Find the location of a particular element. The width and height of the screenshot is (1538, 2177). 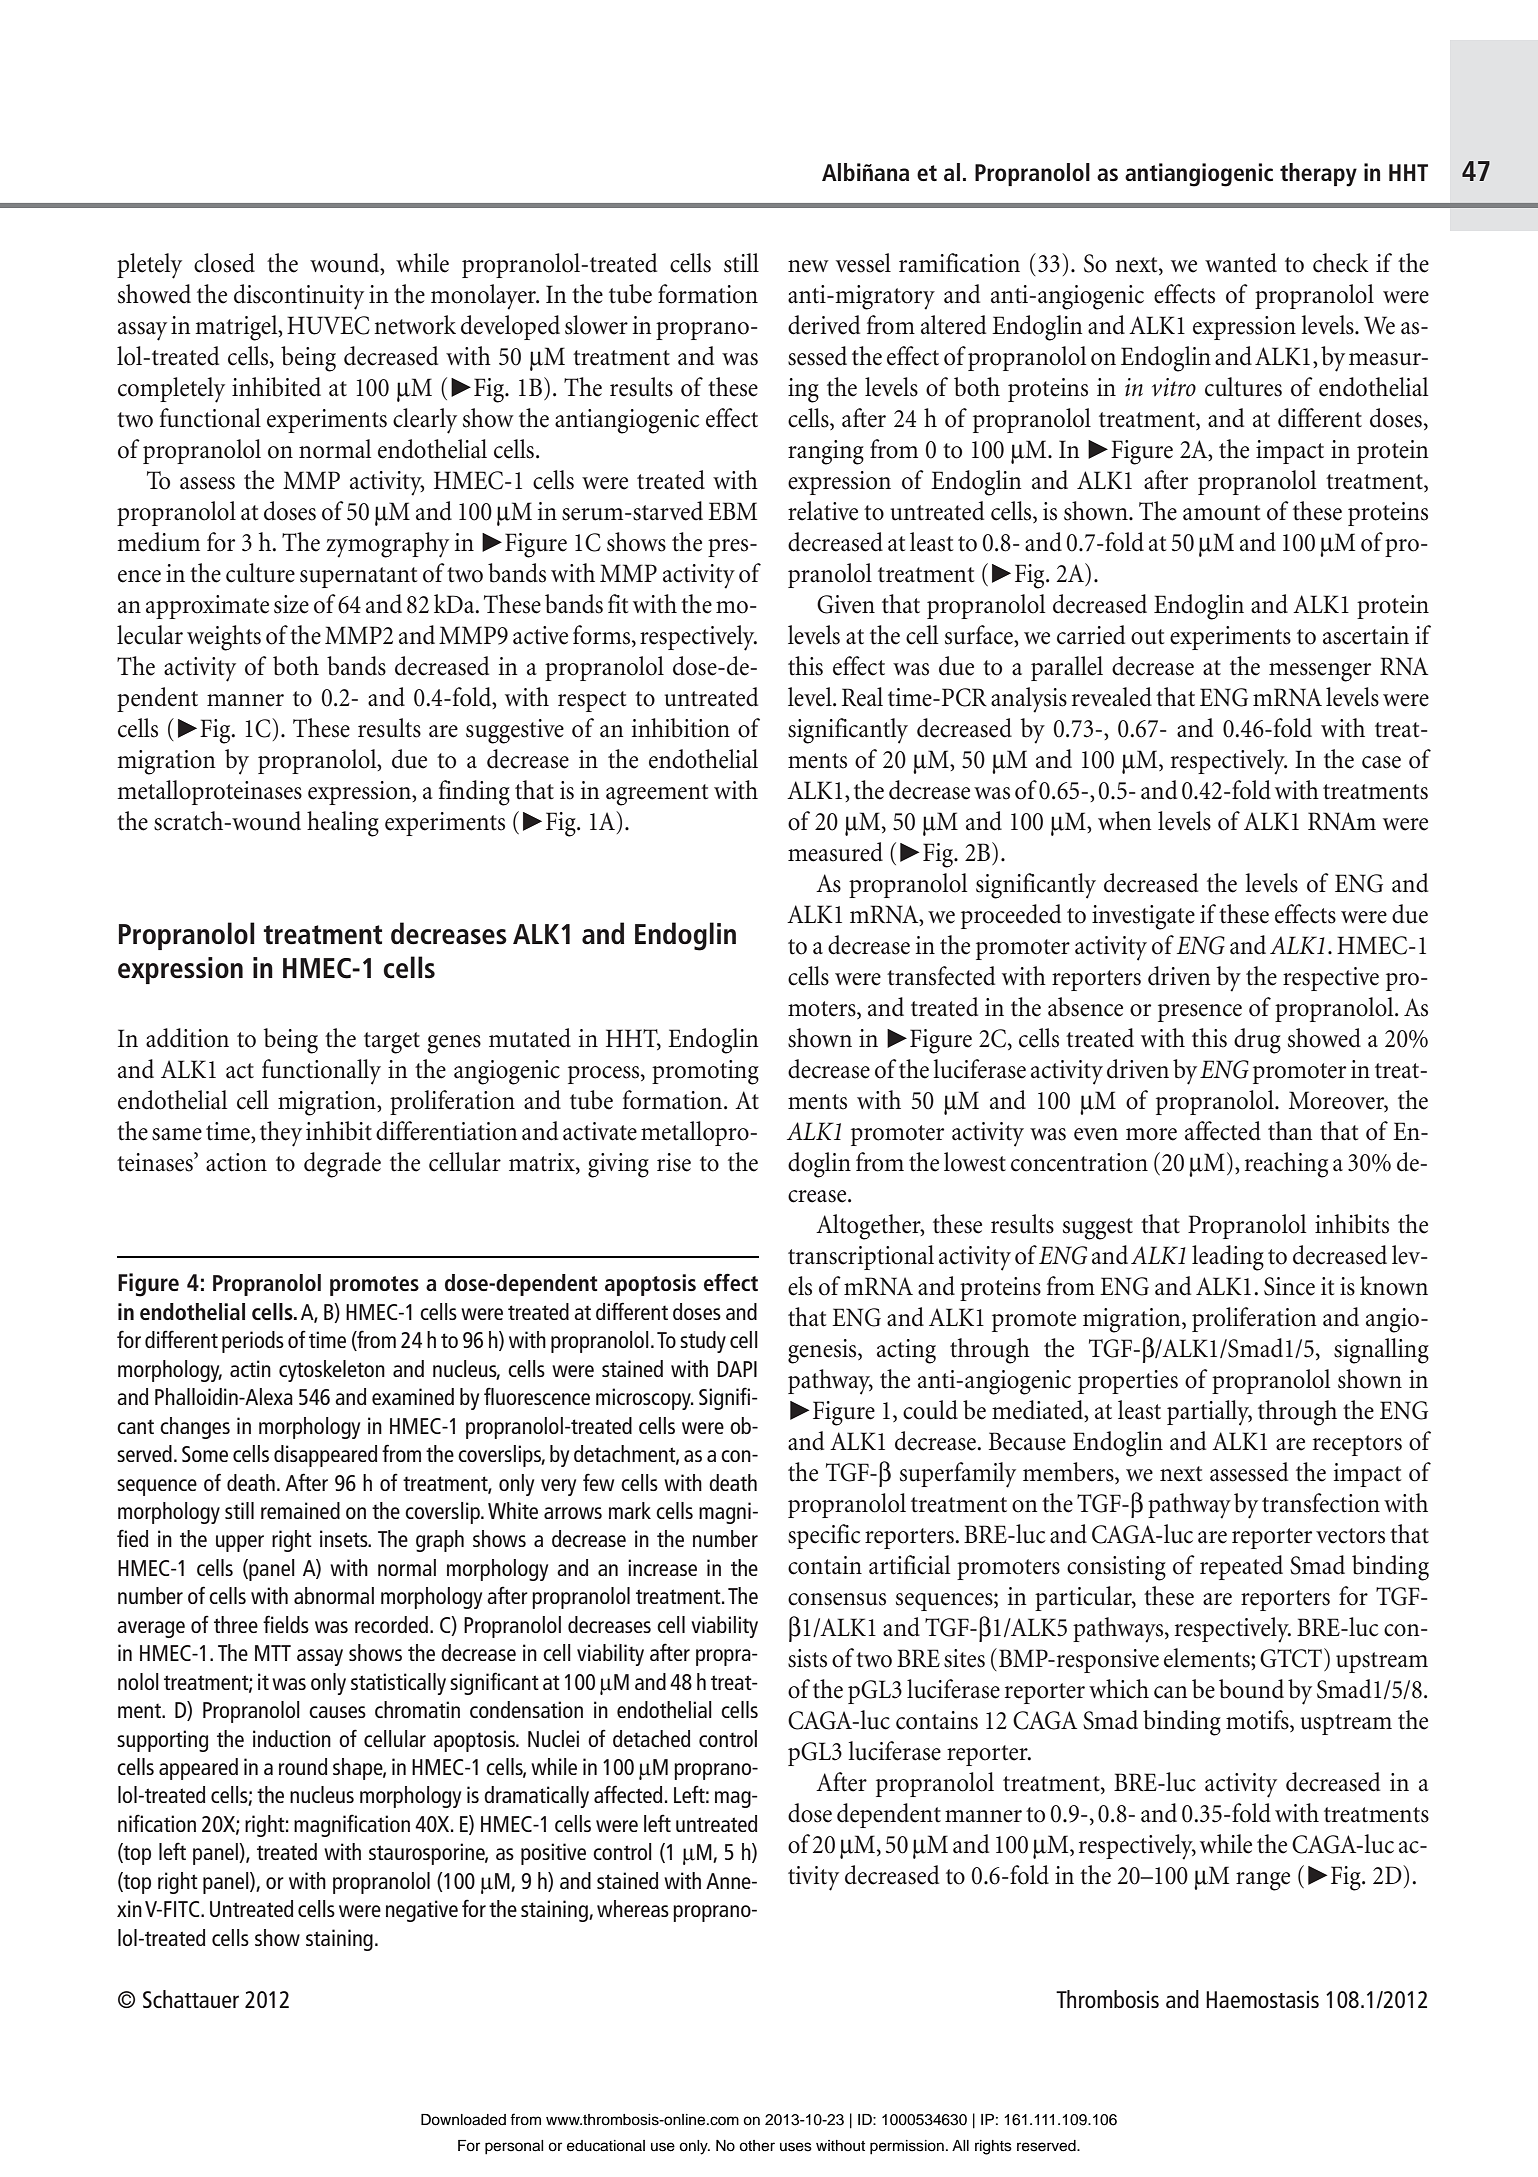

size is located at coordinates (291, 604).
